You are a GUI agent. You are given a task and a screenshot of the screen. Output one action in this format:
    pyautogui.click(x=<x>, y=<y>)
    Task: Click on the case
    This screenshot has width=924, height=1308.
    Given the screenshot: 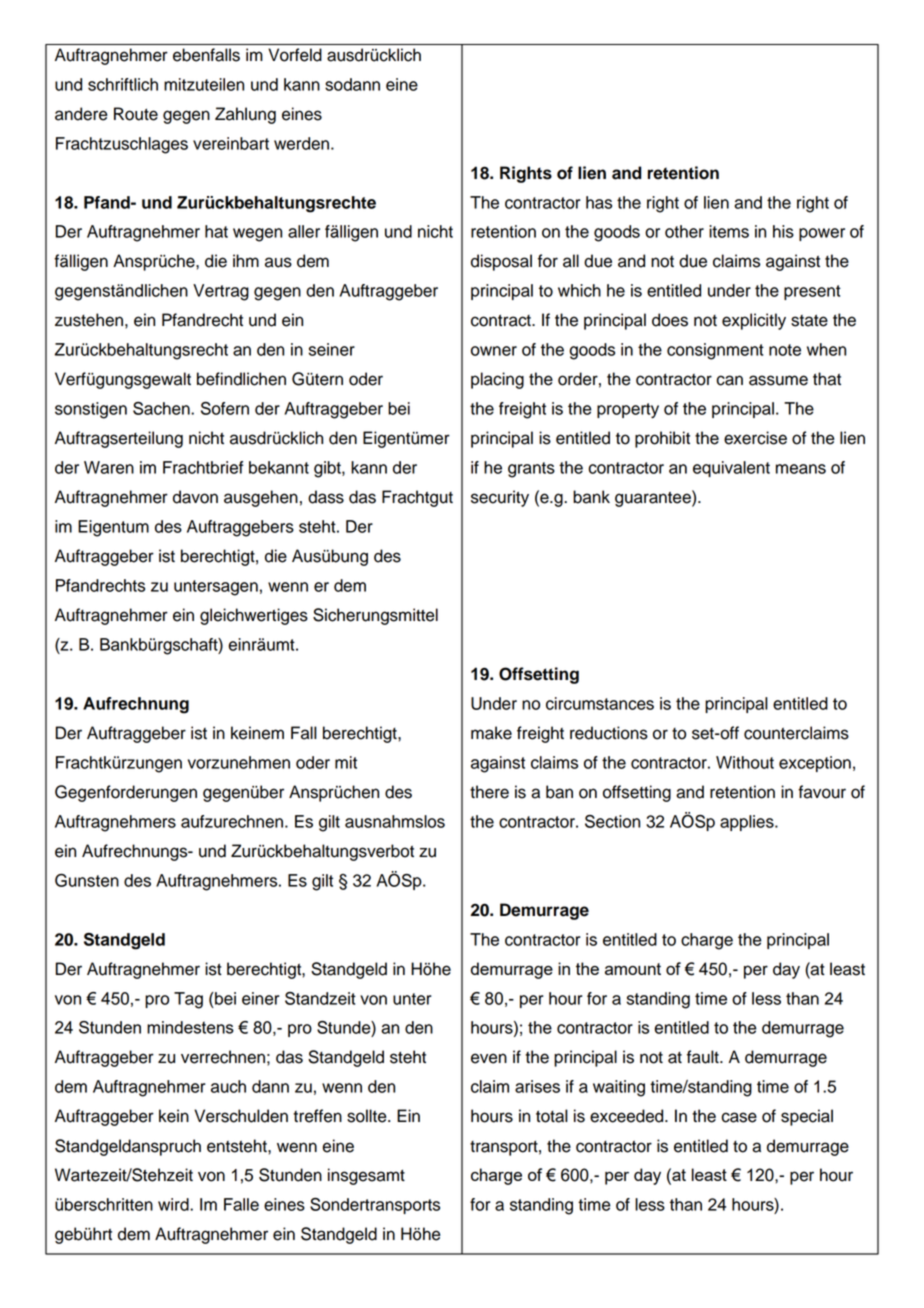 What is the action you would take?
    pyautogui.click(x=739, y=1117)
